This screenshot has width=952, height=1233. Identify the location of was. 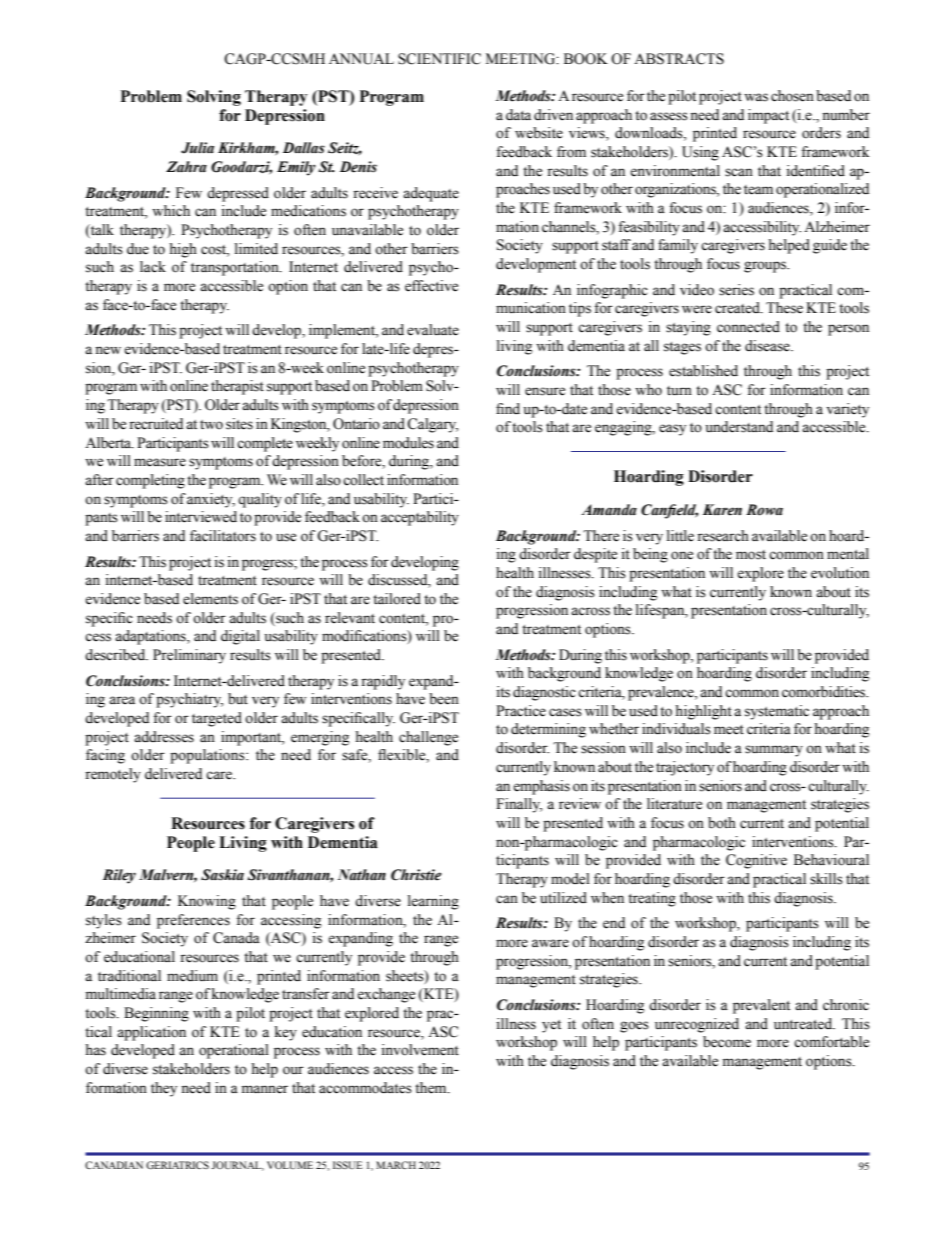
(756, 97).
